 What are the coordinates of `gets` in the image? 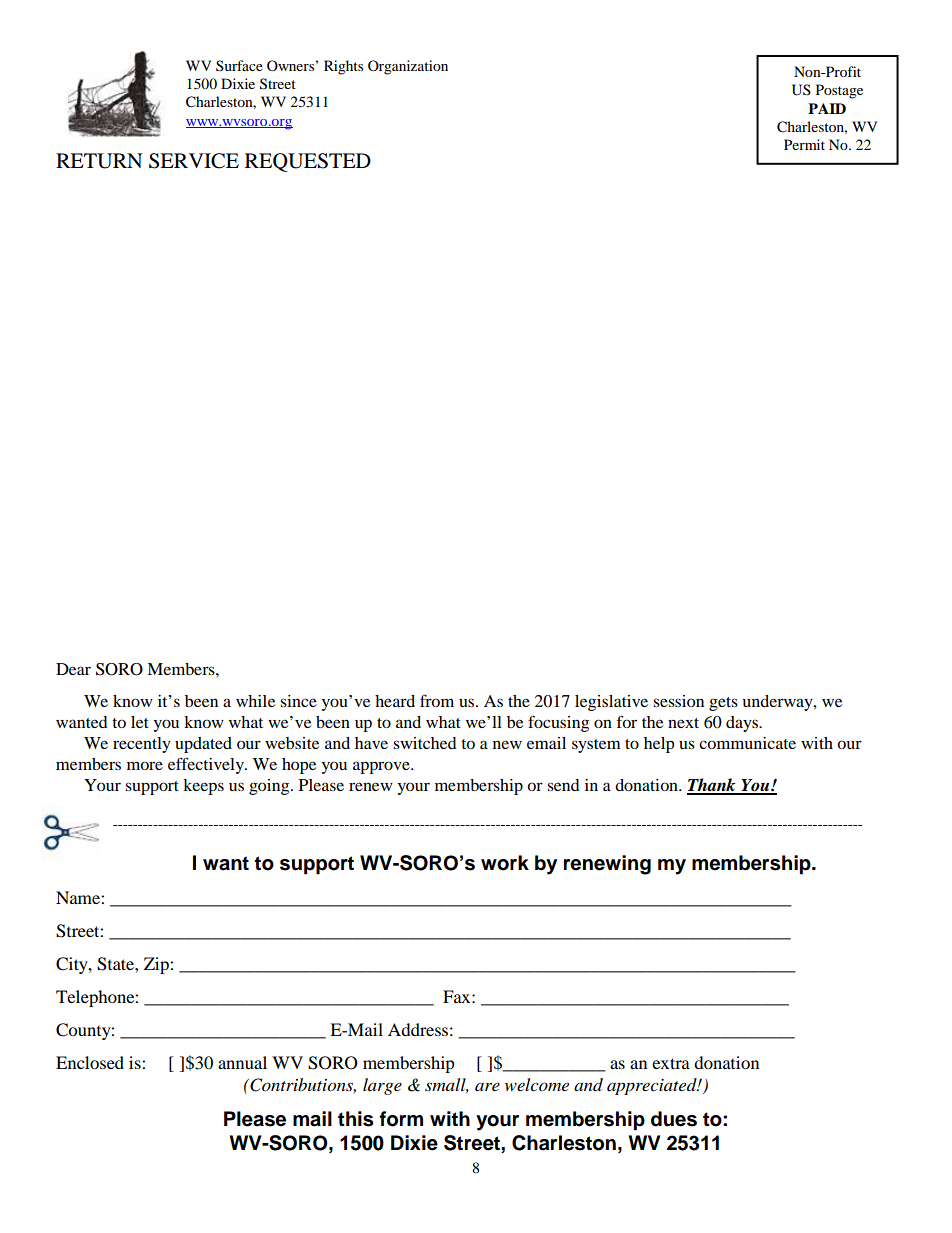 It's located at (723, 704).
